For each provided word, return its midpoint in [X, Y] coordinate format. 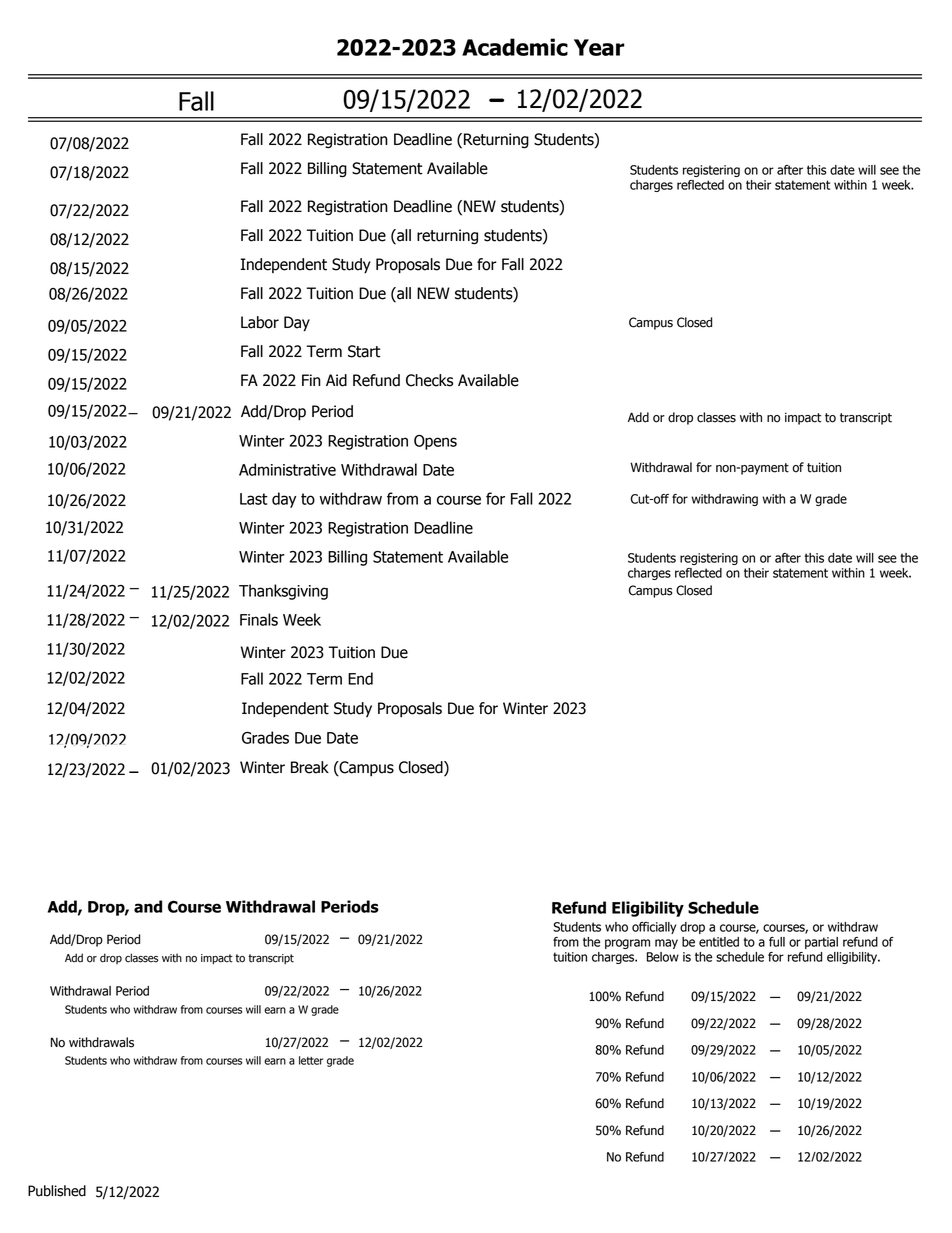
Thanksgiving [283, 592]
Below [663, 957]
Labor [260, 322]
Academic [515, 47]
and [148, 906]
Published [57, 1191]
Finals [259, 619]
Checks [429, 380]
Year [599, 47]
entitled [719, 942]
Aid [336, 380]
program [627, 944]
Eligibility [648, 909]
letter [311, 1060]
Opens [435, 442]
